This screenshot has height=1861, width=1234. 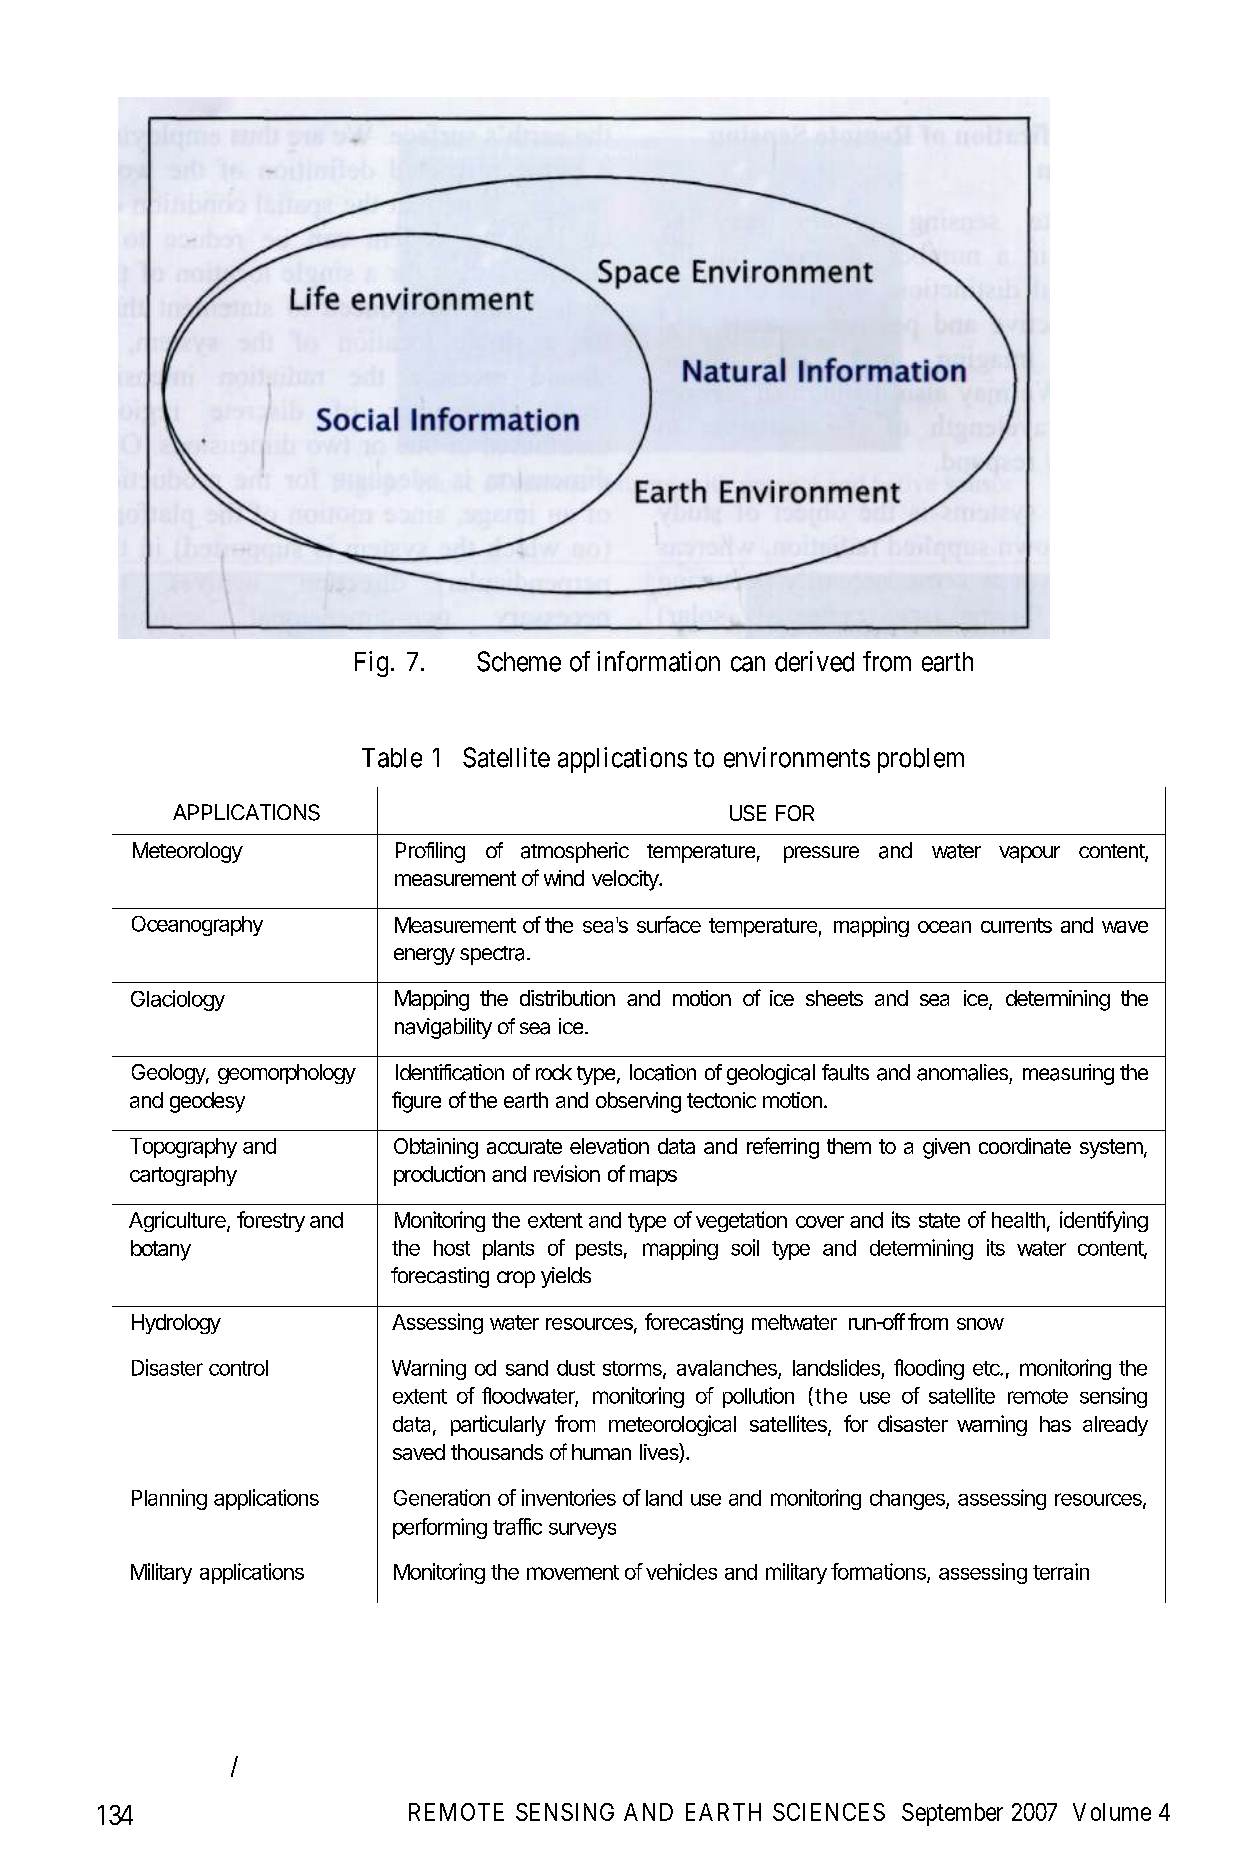 I want to click on Table, so click(x=392, y=758).
